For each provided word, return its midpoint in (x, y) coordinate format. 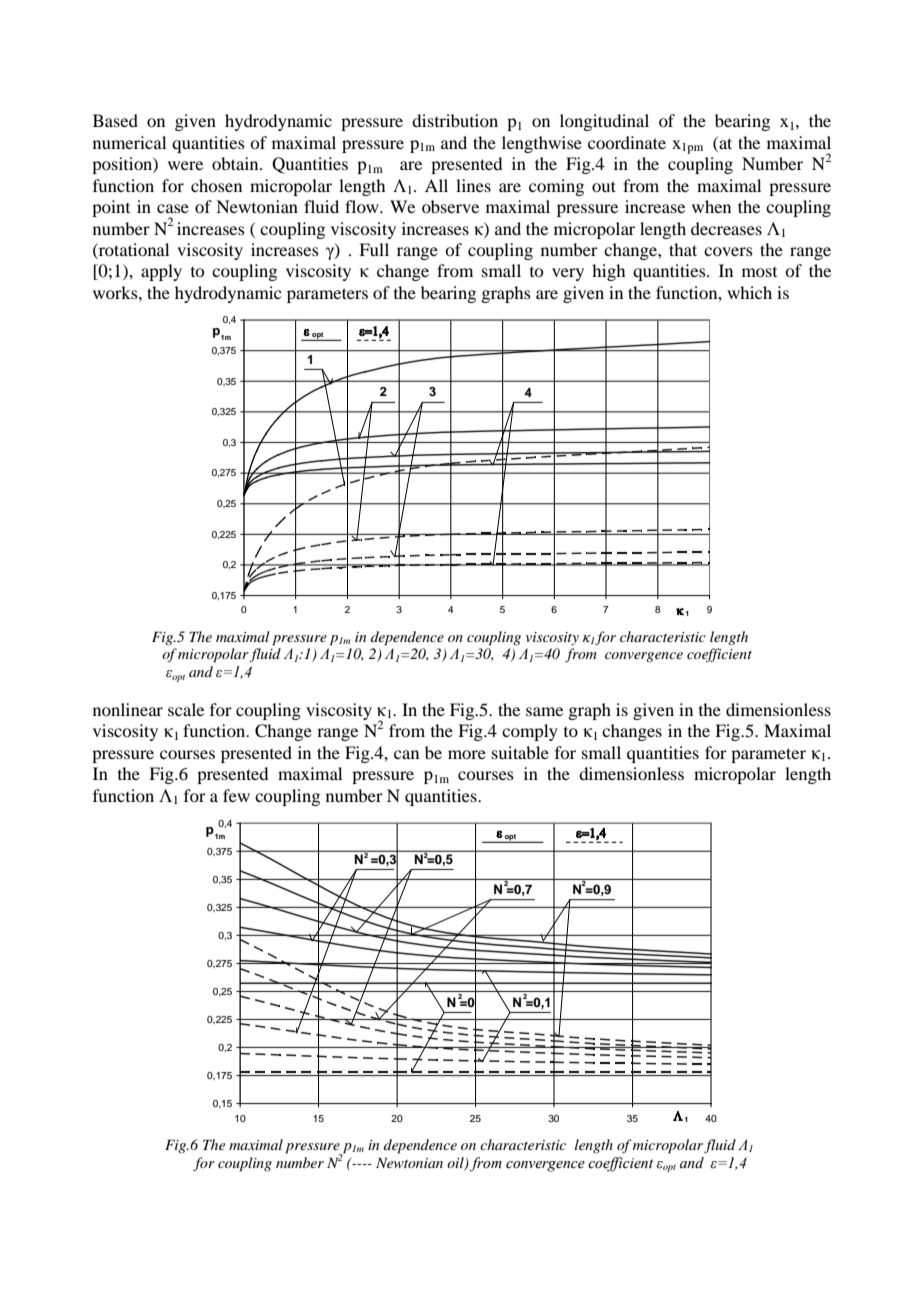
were (185, 165)
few (236, 795)
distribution (455, 120)
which (749, 292)
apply (161, 272)
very (568, 274)
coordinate (627, 142)
